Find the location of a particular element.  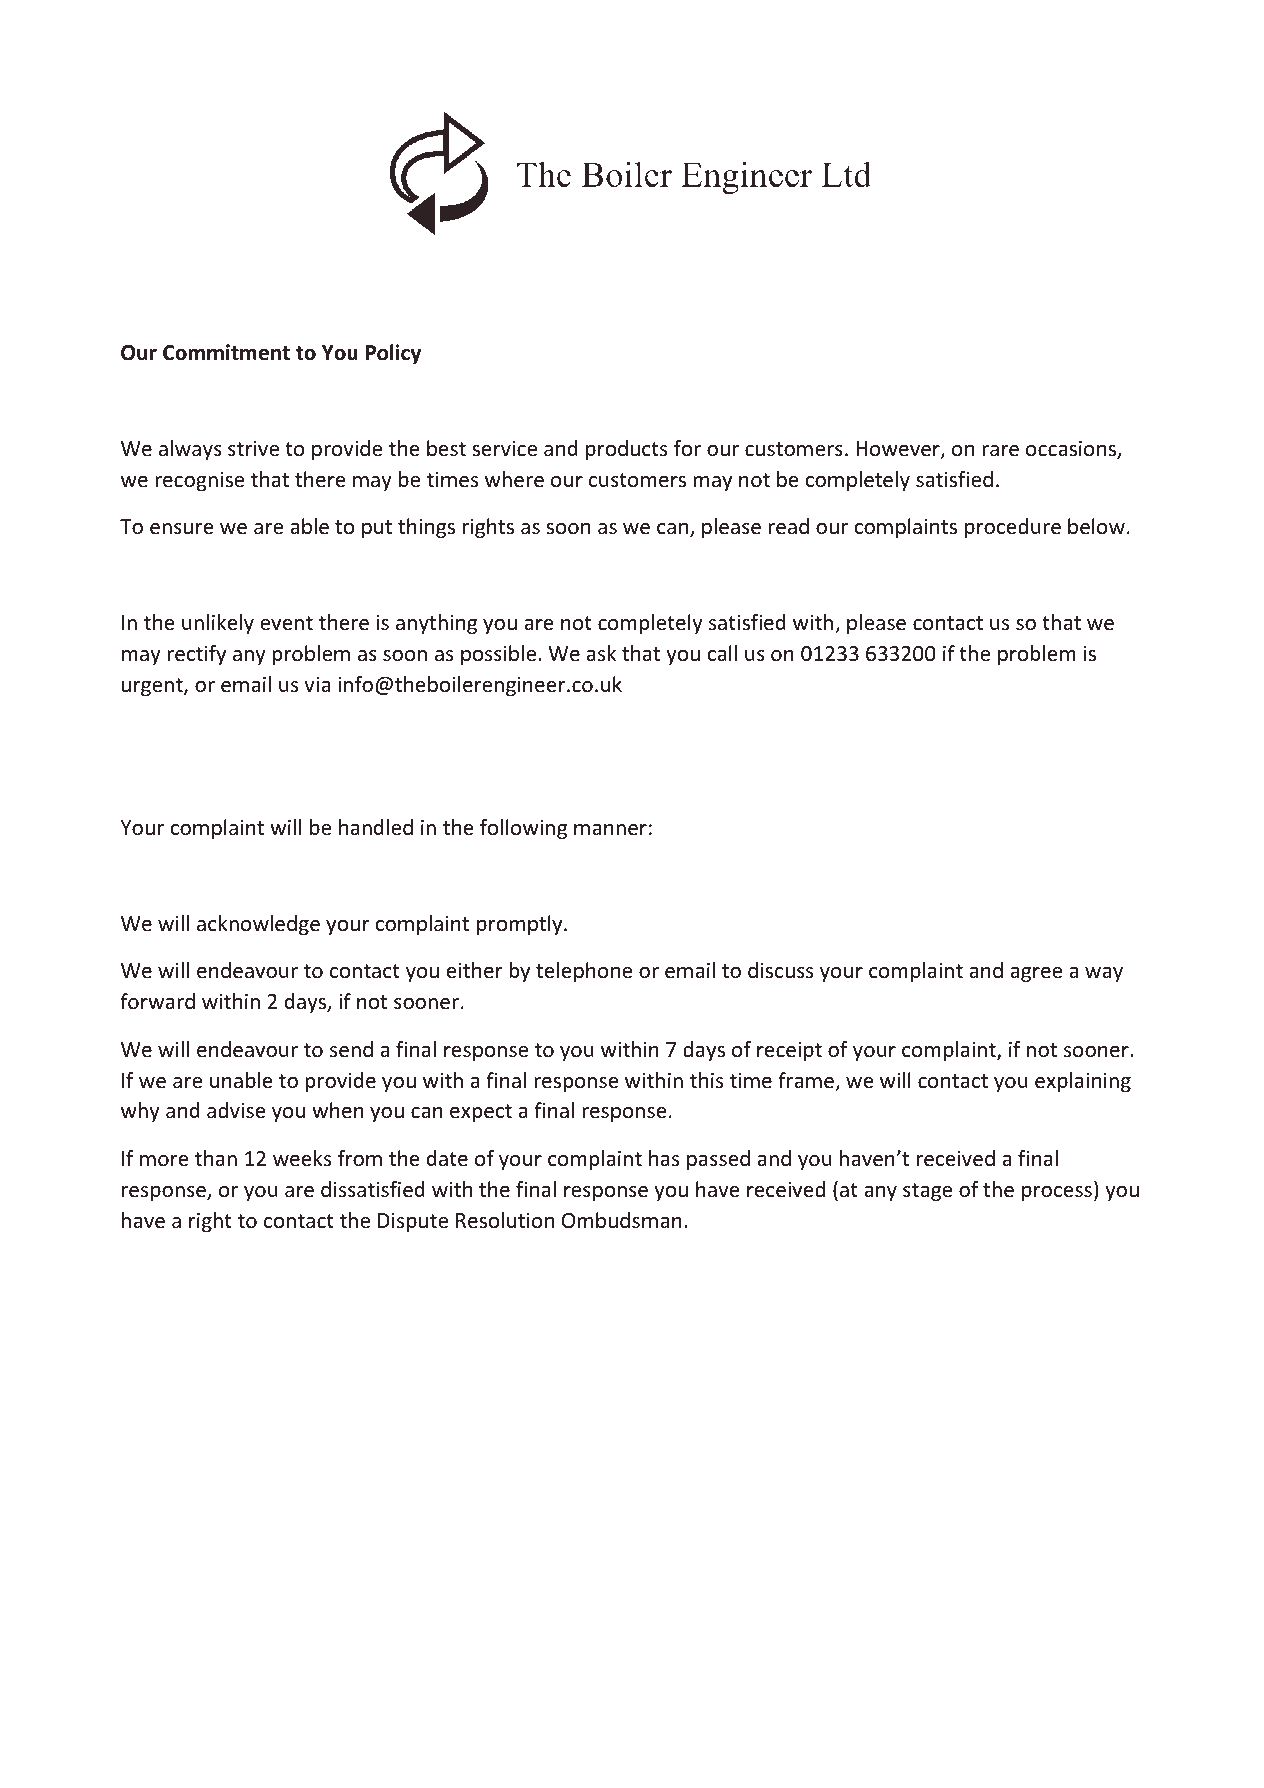

event is located at coordinates (286, 623).
